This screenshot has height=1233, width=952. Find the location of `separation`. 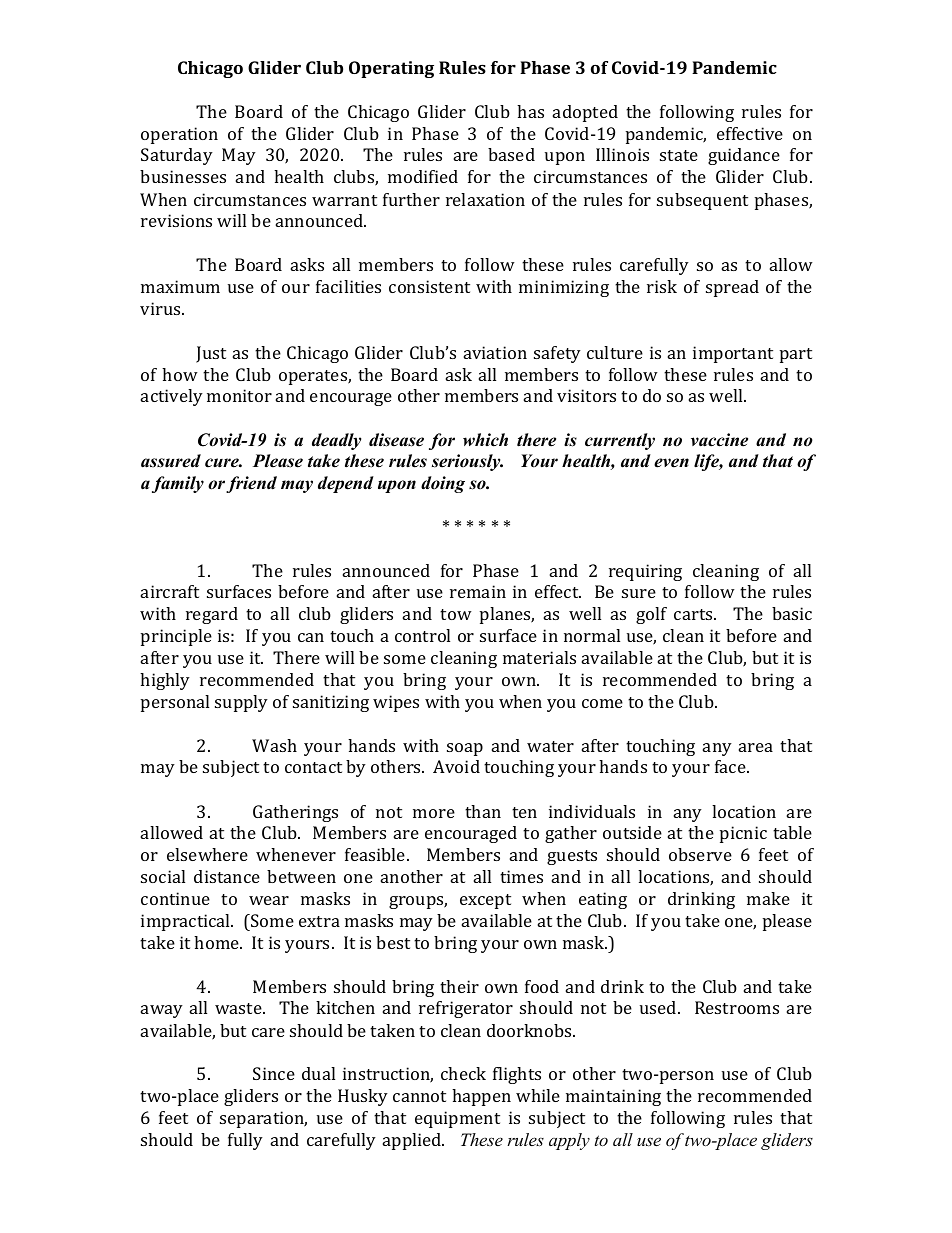

separation is located at coordinates (263, 1119).
